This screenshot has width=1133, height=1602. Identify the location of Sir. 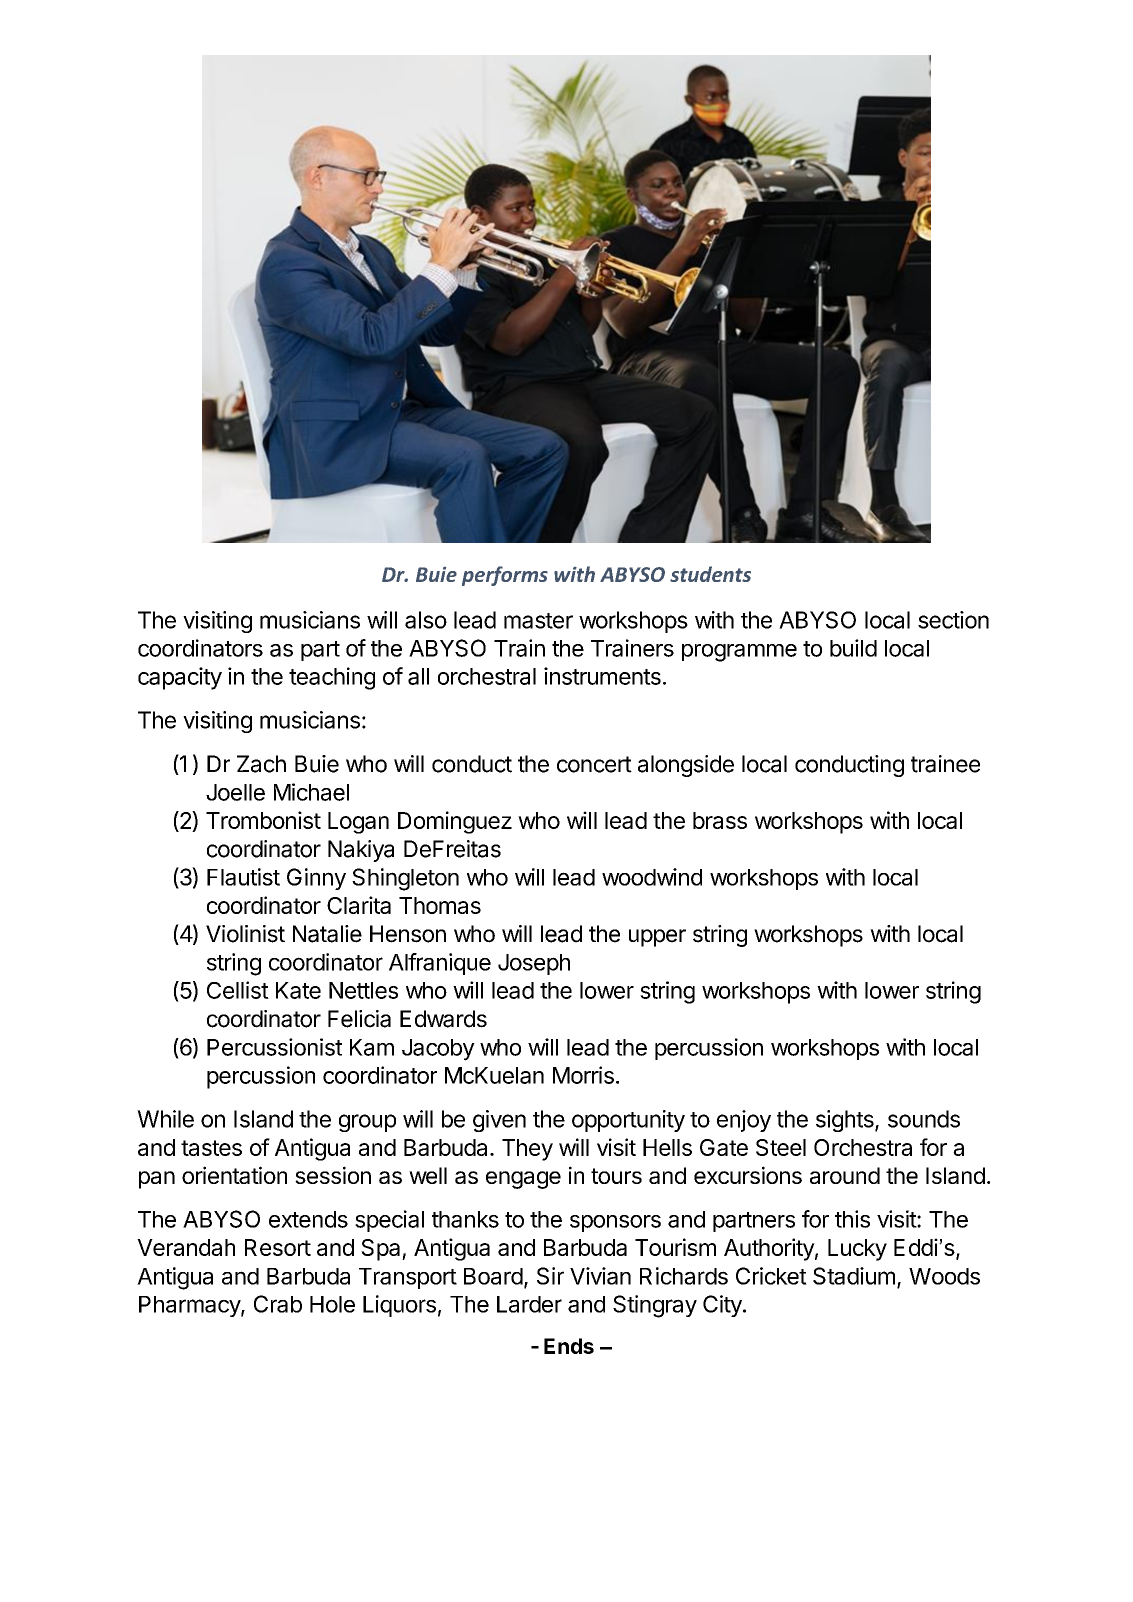
(550, 1276).
